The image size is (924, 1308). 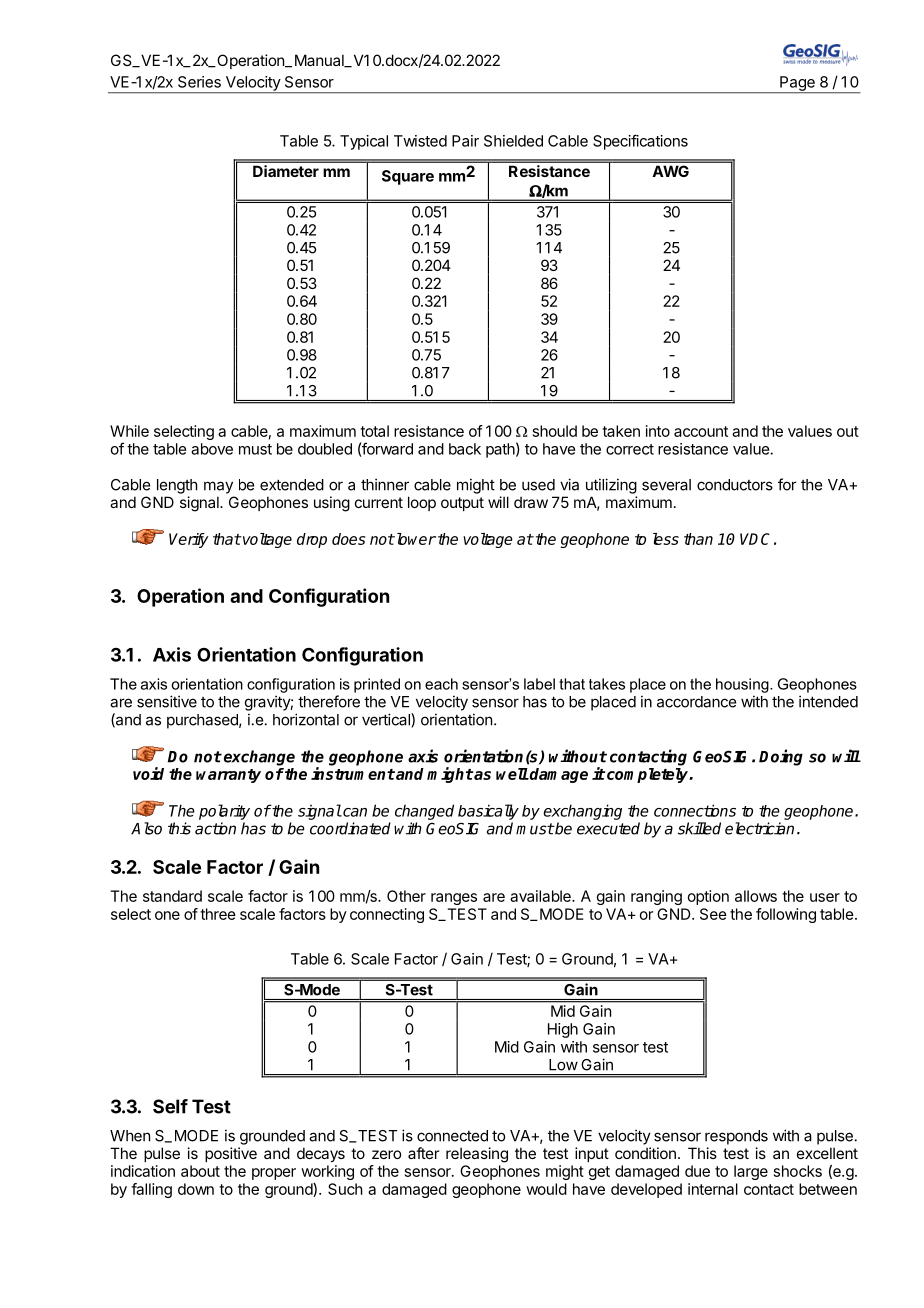 I want to click on Page, so click(x=797, y=84).
